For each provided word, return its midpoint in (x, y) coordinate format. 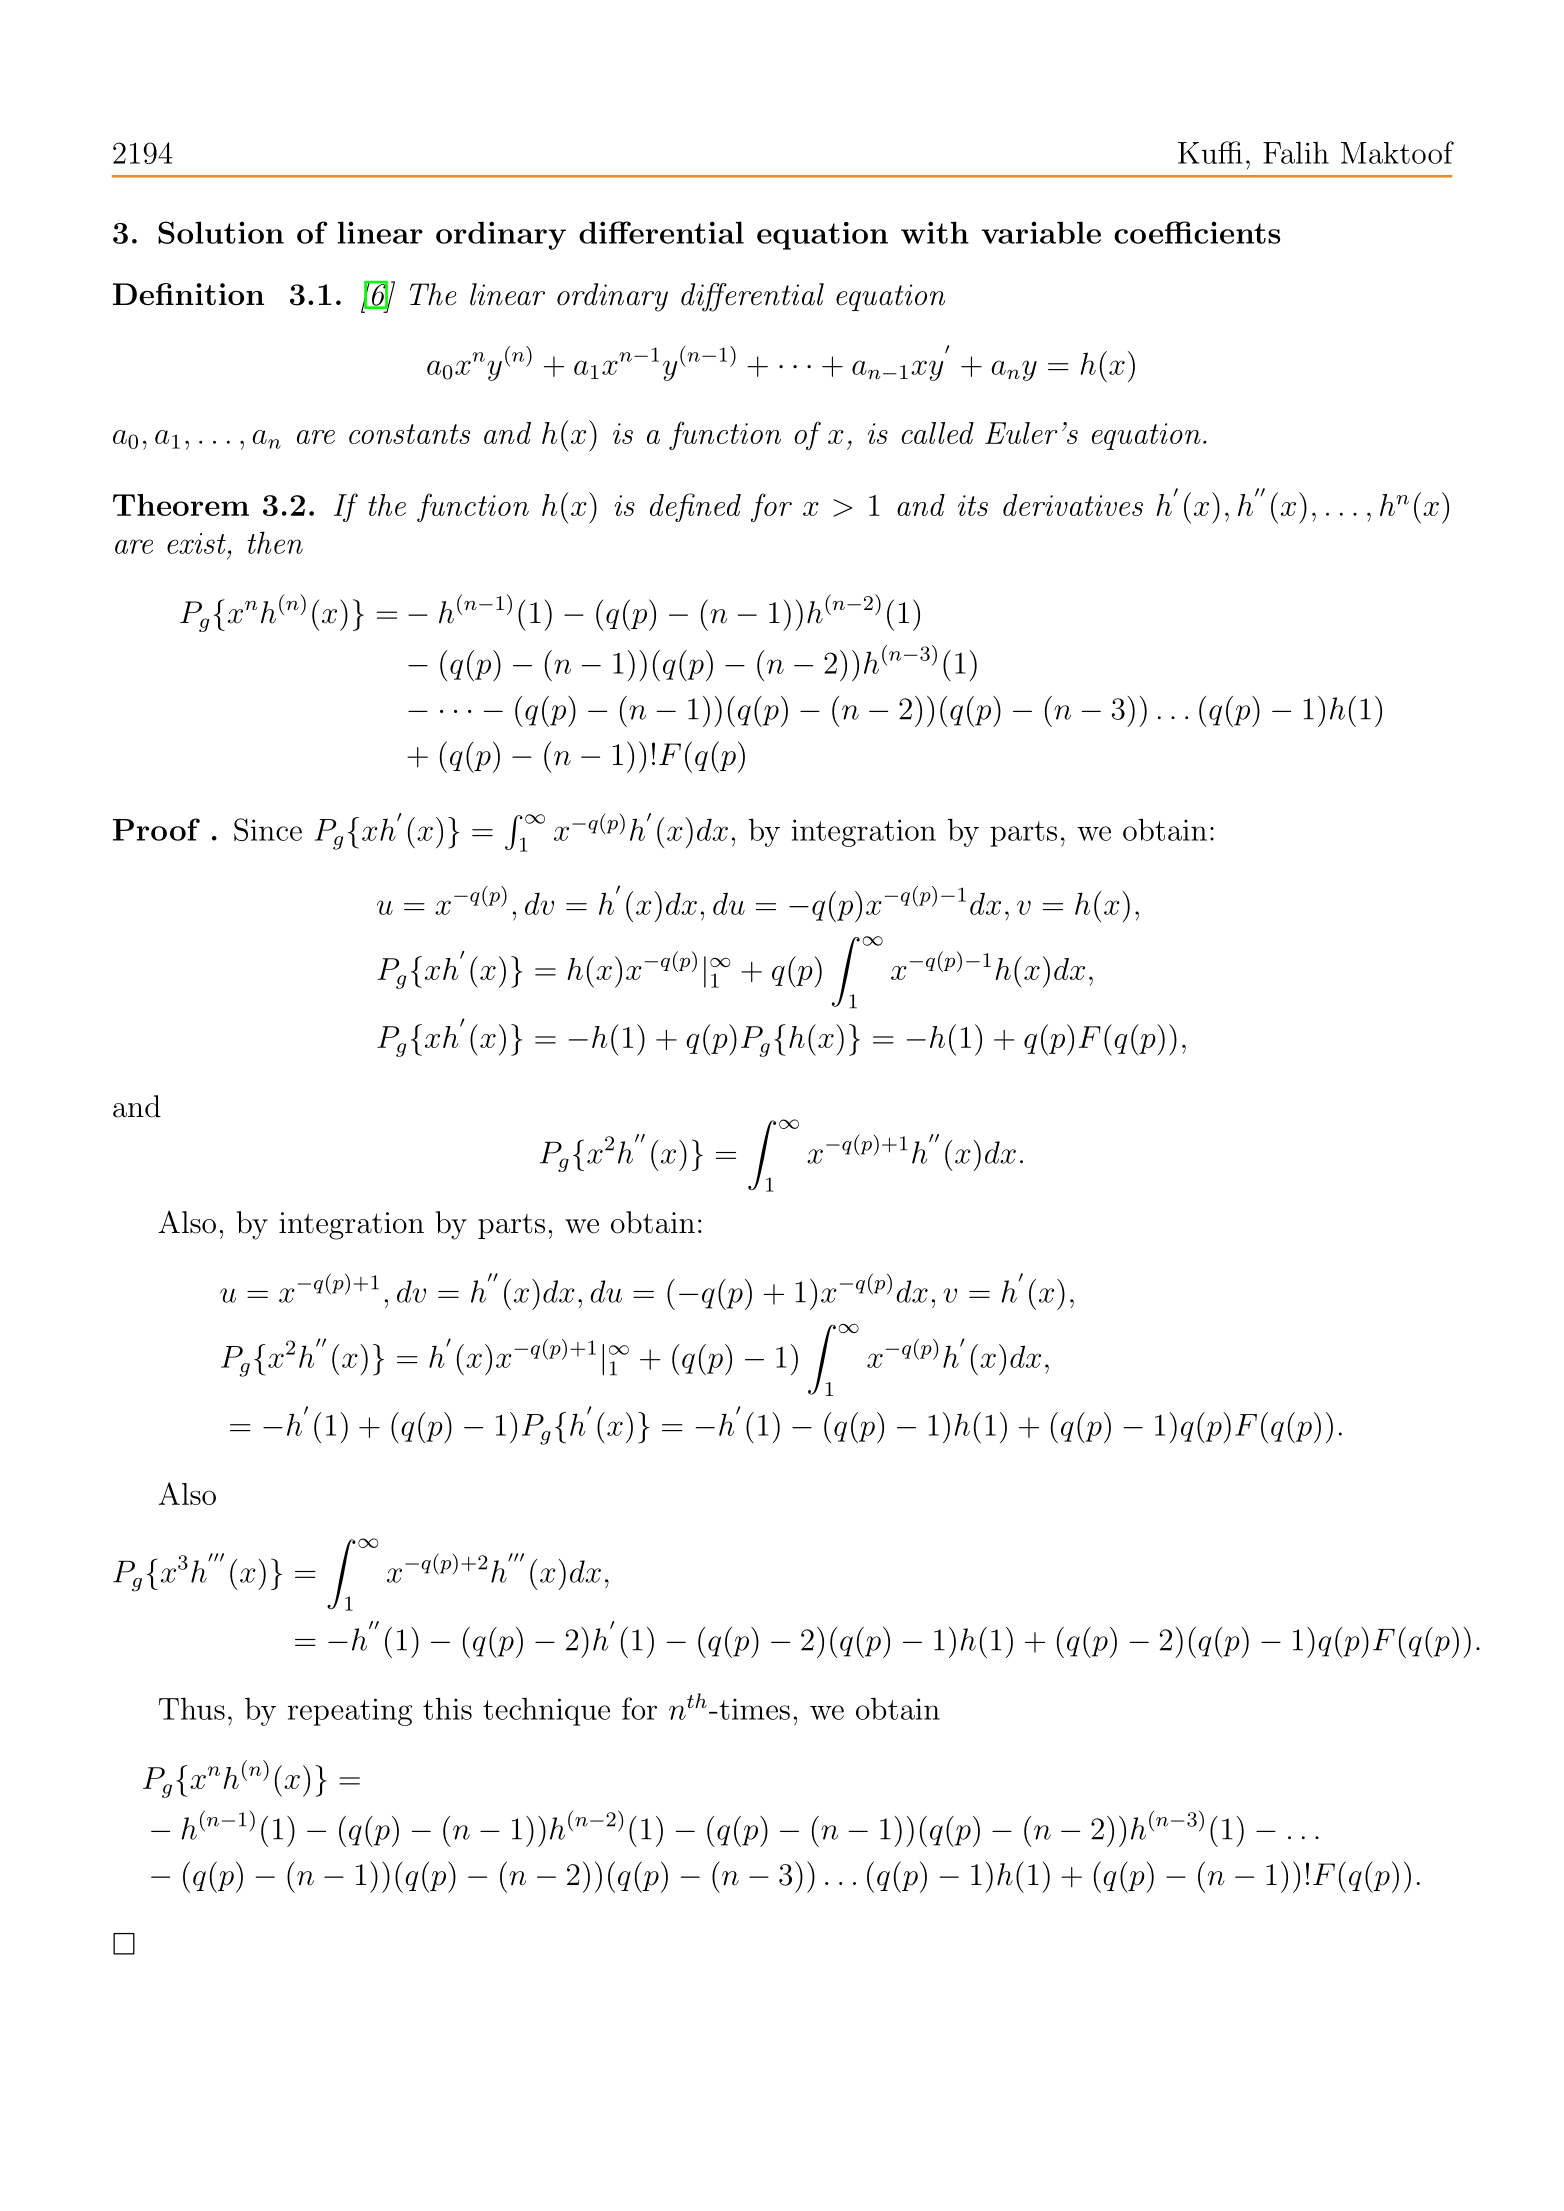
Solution (221, 232)
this (447, 1708)
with (935, 232)
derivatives (1073, 505)
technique (546, 1712)
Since (268, 829)
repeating (350, 1712)
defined (695, 507)
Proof (156, 829)
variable (1041, 232)
